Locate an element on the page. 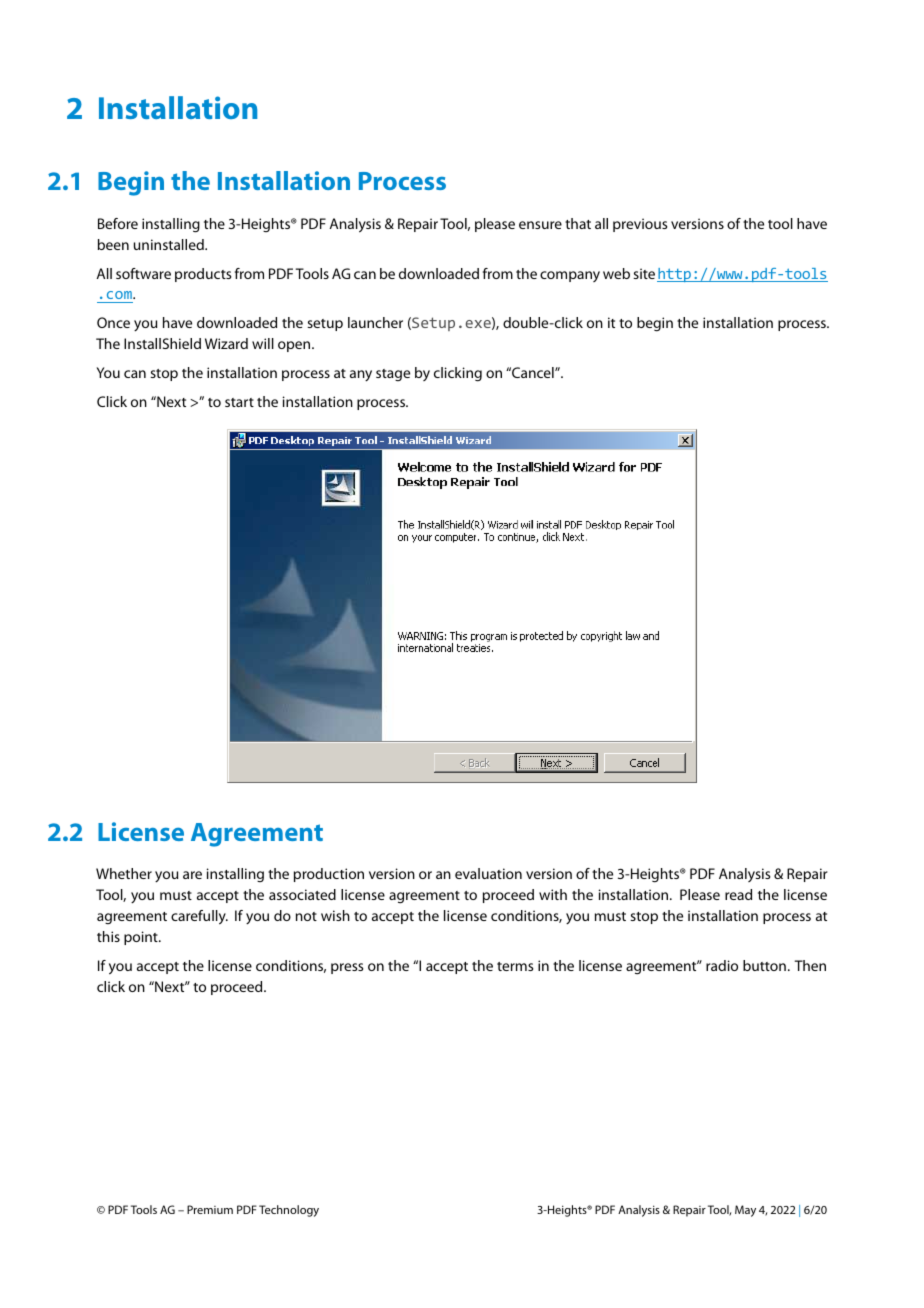 The image size is (924, 1308). web is located at coordinates (616, 273).
